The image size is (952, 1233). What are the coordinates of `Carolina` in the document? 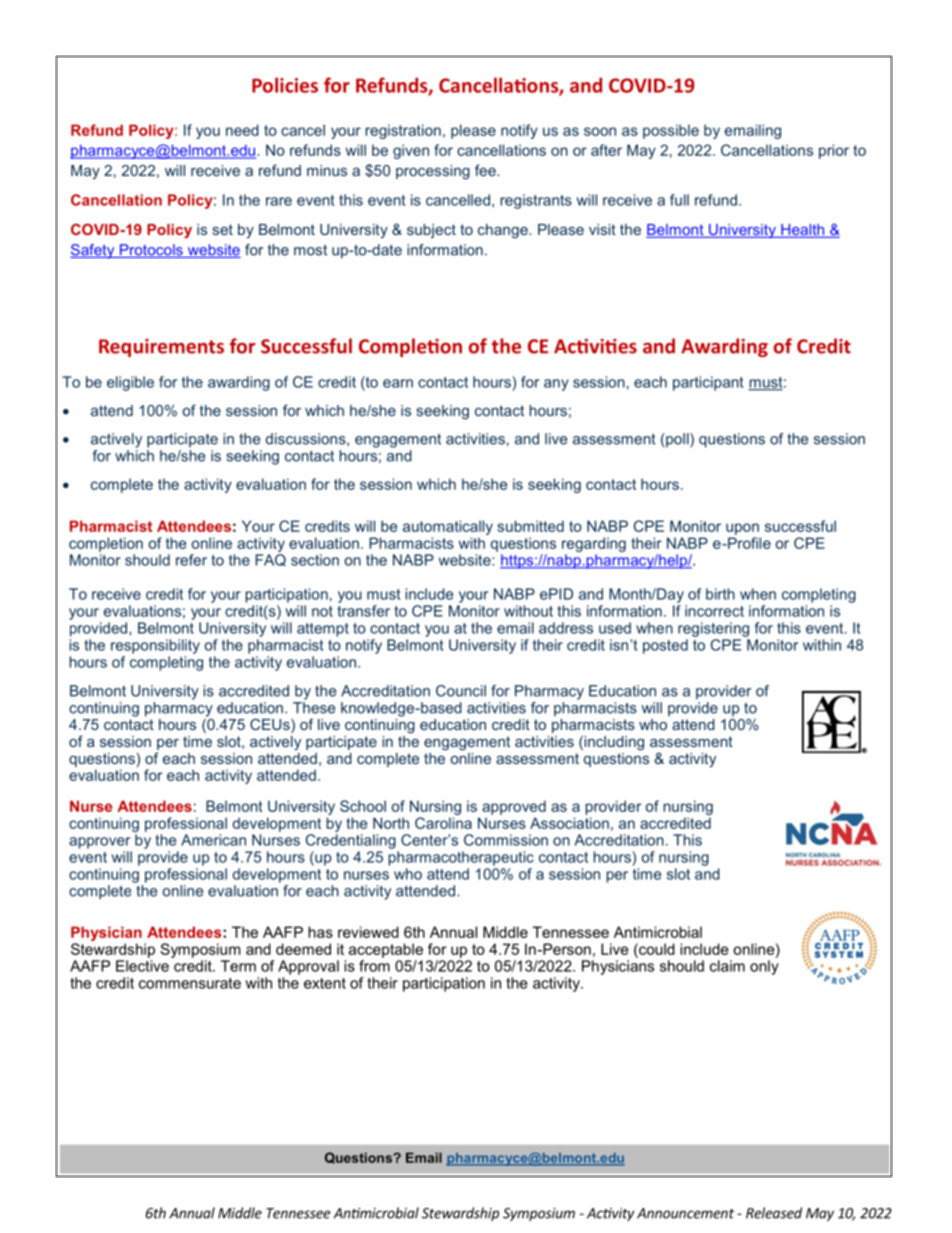 It's located at (443, 823).
